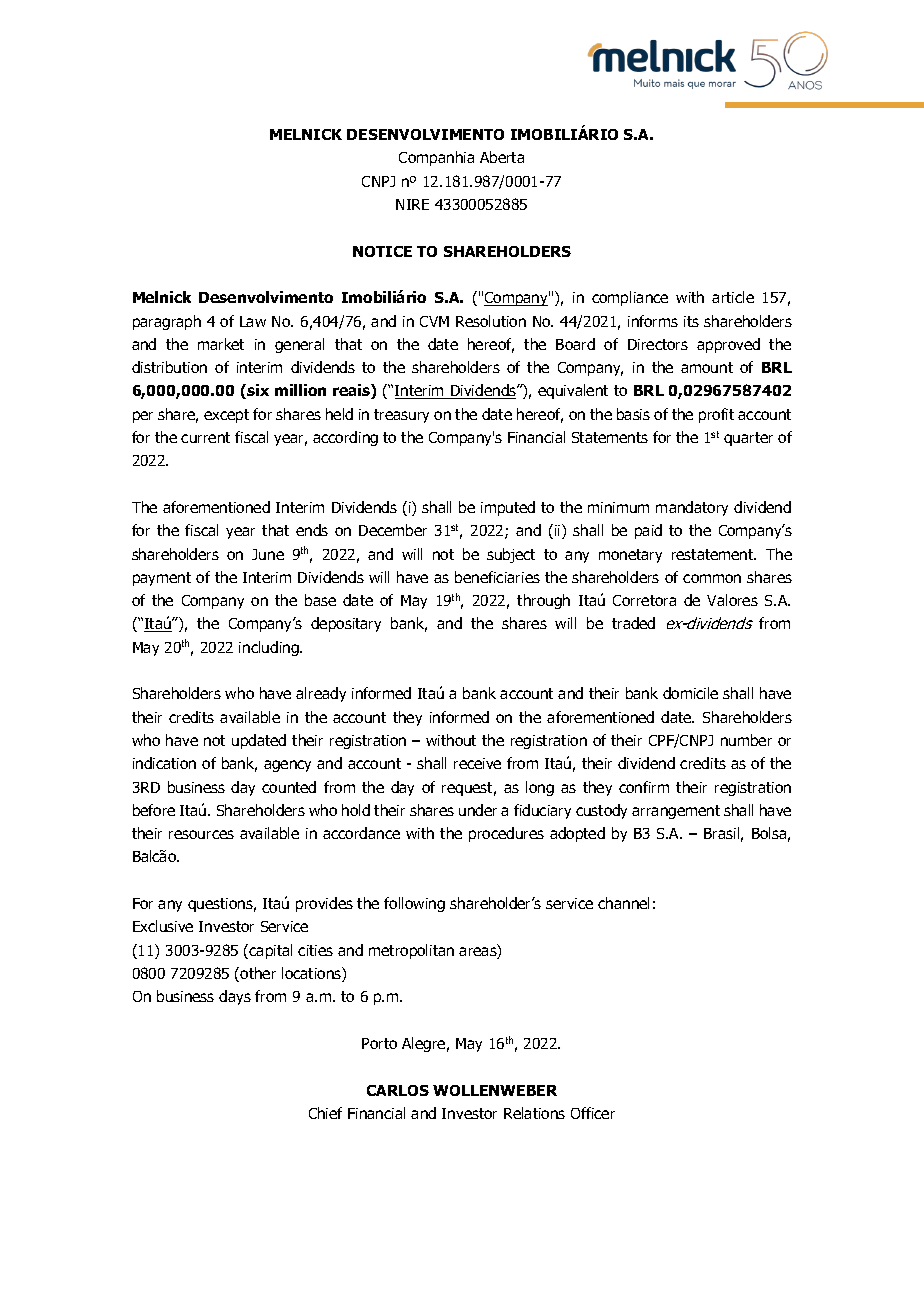 The height and width of the screenshot is (1308, 924). Describe the element at coordinates (205, 437) in the screenshot. I see `current` at that location.
